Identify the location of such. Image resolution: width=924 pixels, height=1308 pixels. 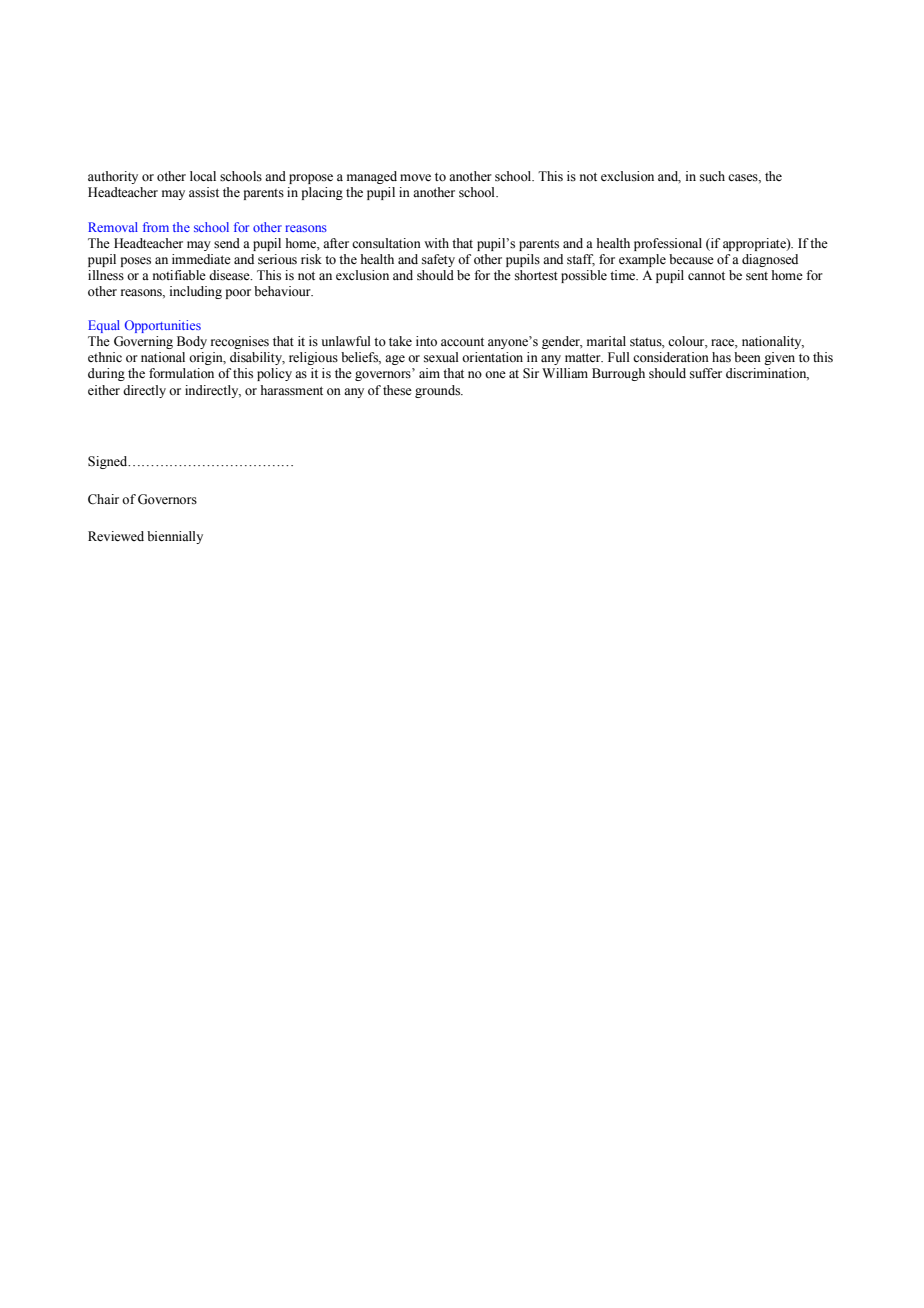
(712, 176).
